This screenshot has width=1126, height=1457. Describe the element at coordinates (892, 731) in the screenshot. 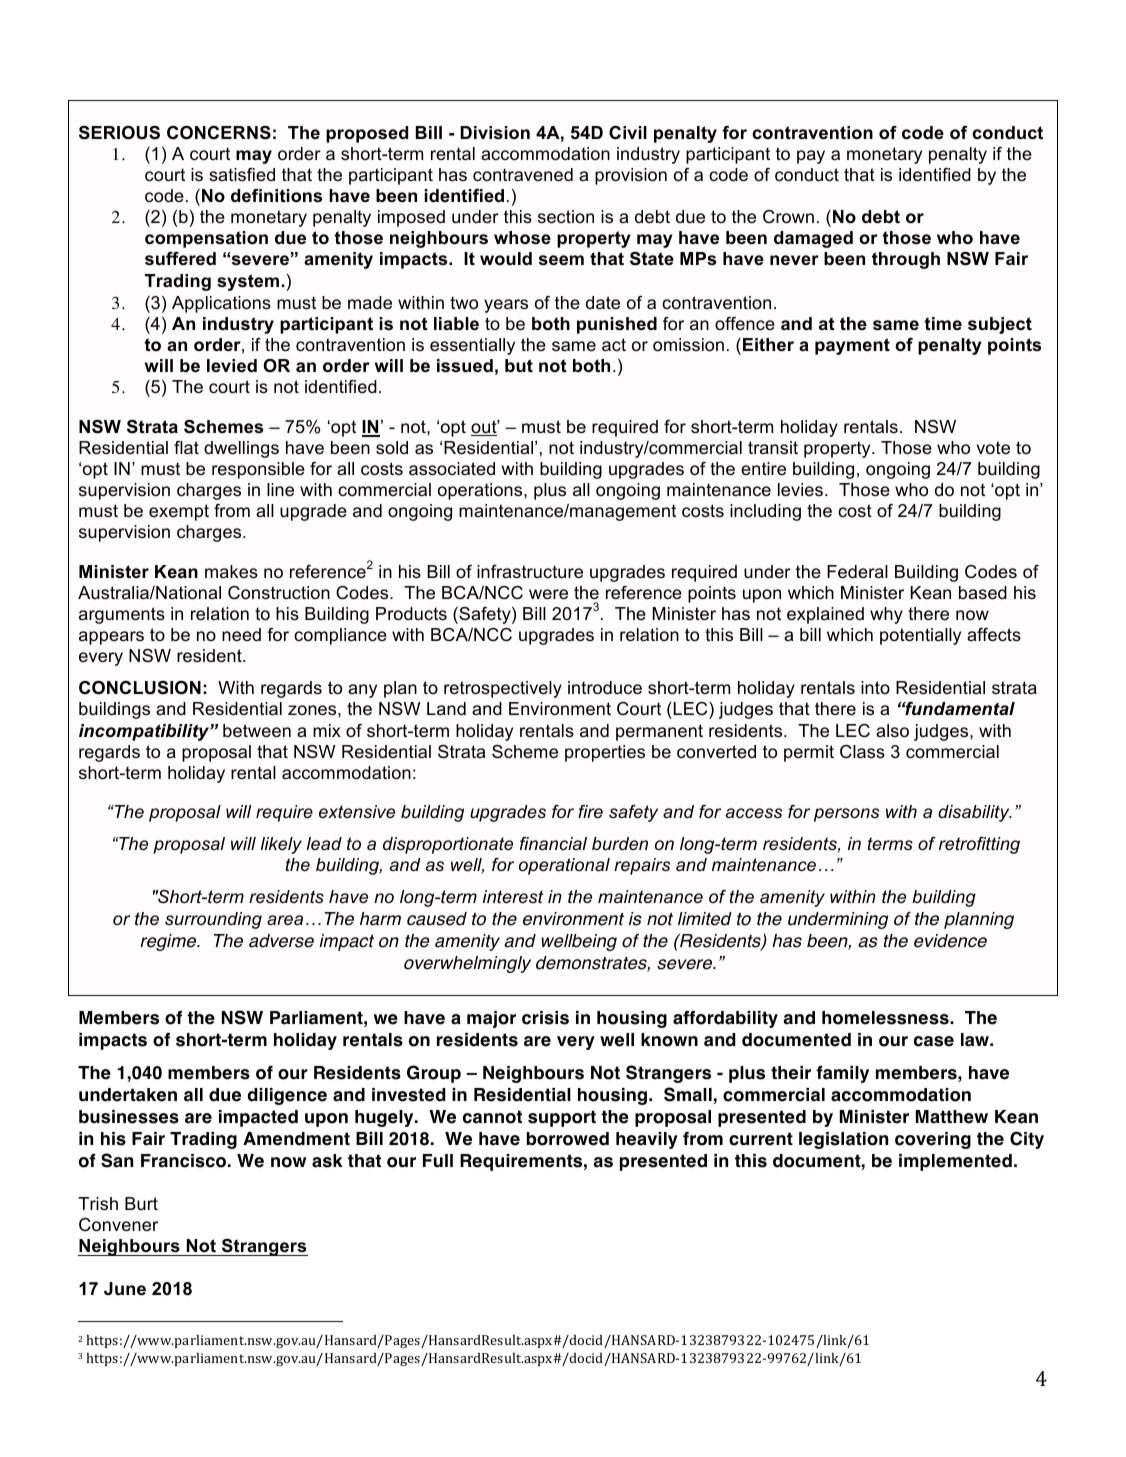

I see `also` at that location.
